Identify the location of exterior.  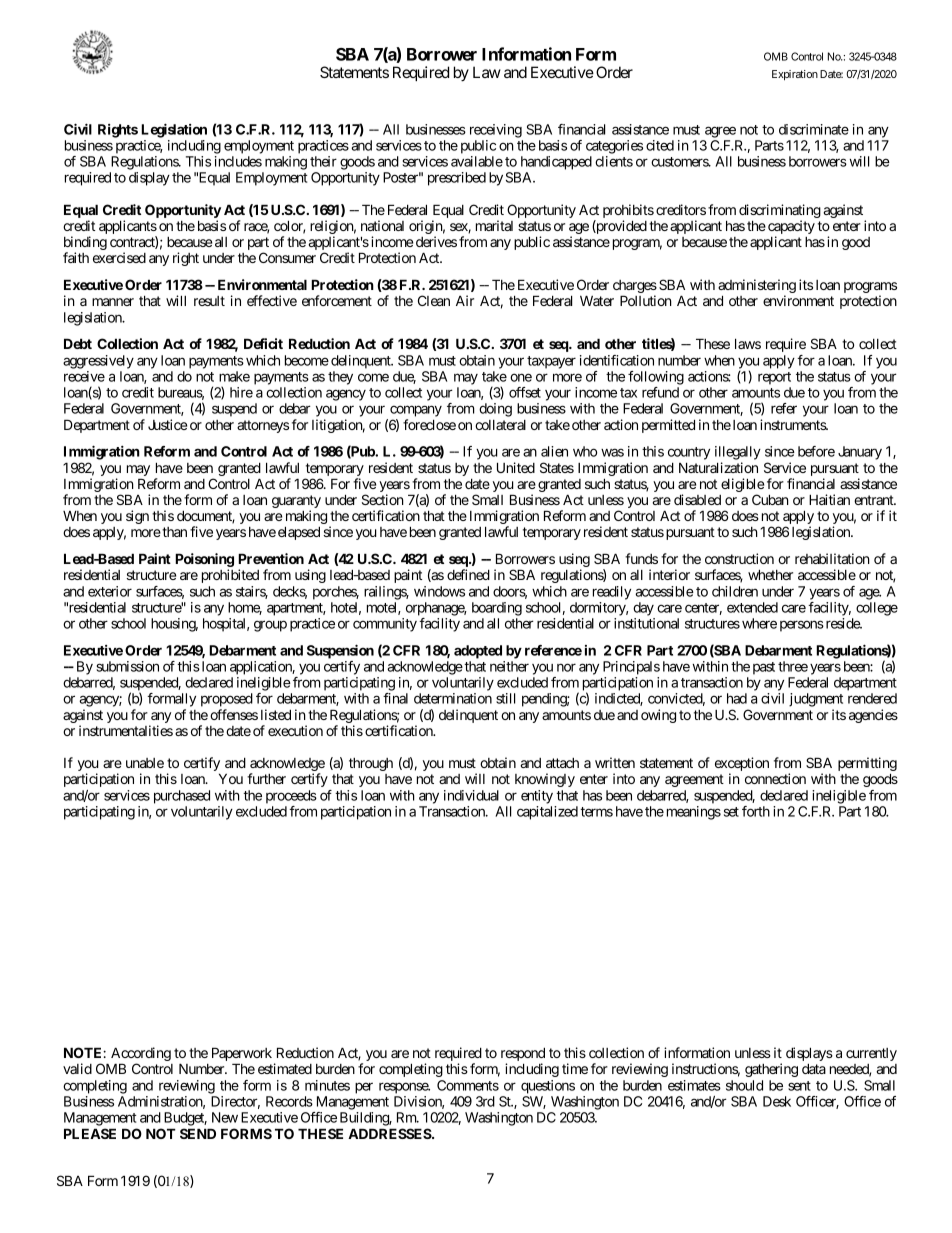
(110, 591).
